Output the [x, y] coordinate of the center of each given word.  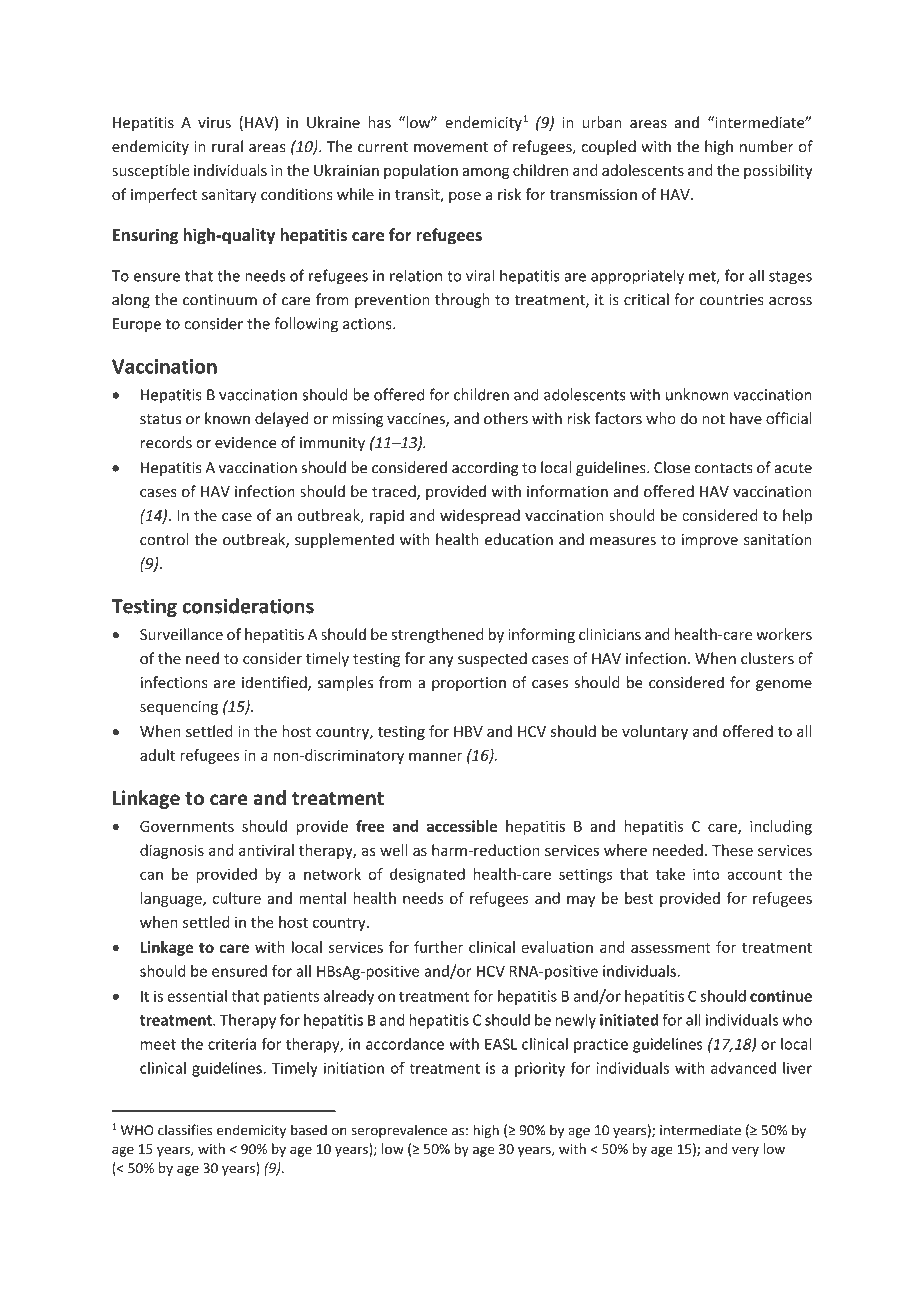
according [485, 469]
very [745, 1151]
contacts [724, 468]
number [767, 146]
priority [540, 1069]
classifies [185, 1130]
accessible [462, 826]
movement [451, 147]
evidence [246, 442]
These [732, 850]
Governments [187, 826]
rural [227, 146]
